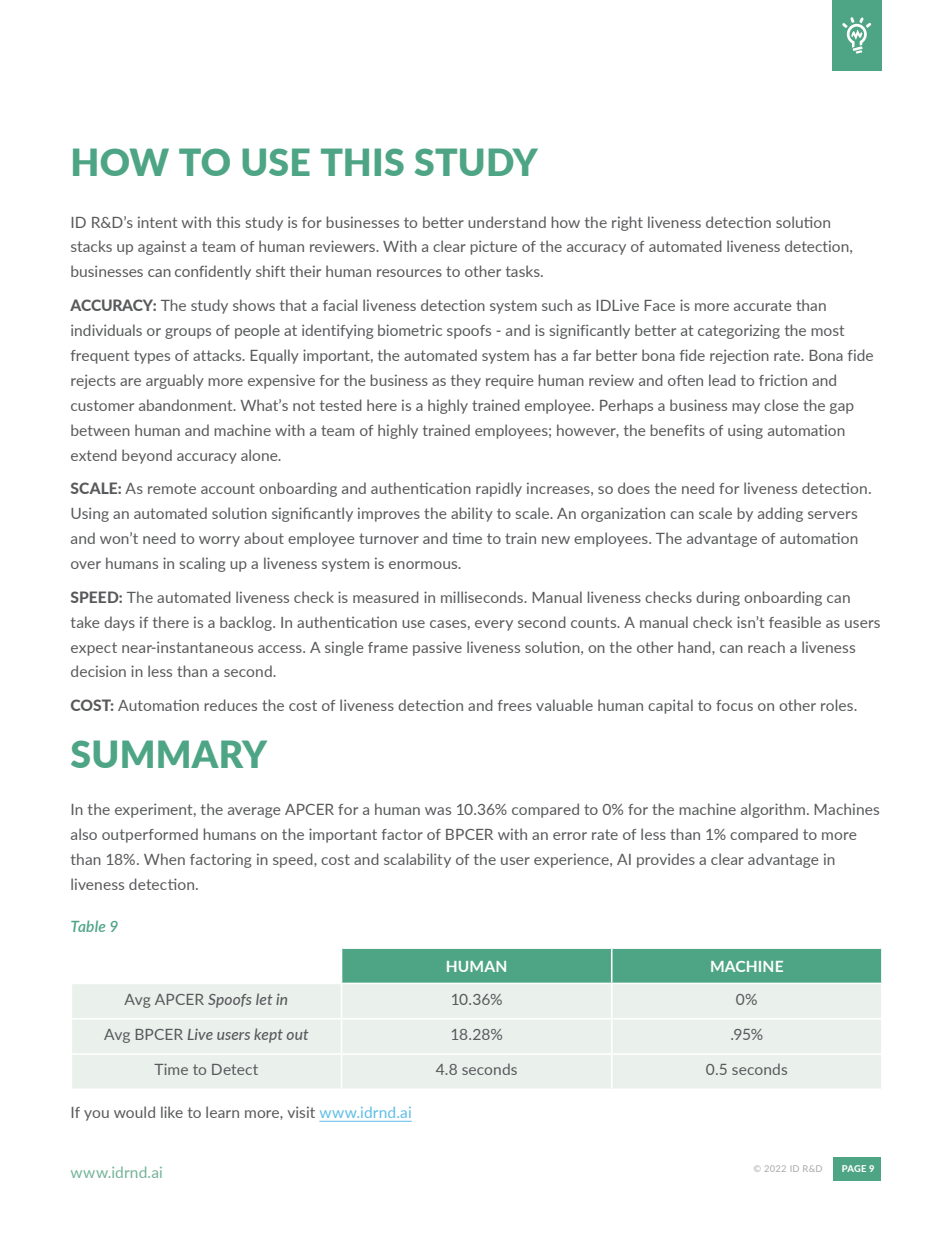 The image size is (952, 1233). Describe the element at coordinates (301, 1112) in the screenshot. I see `visit` at that location.
